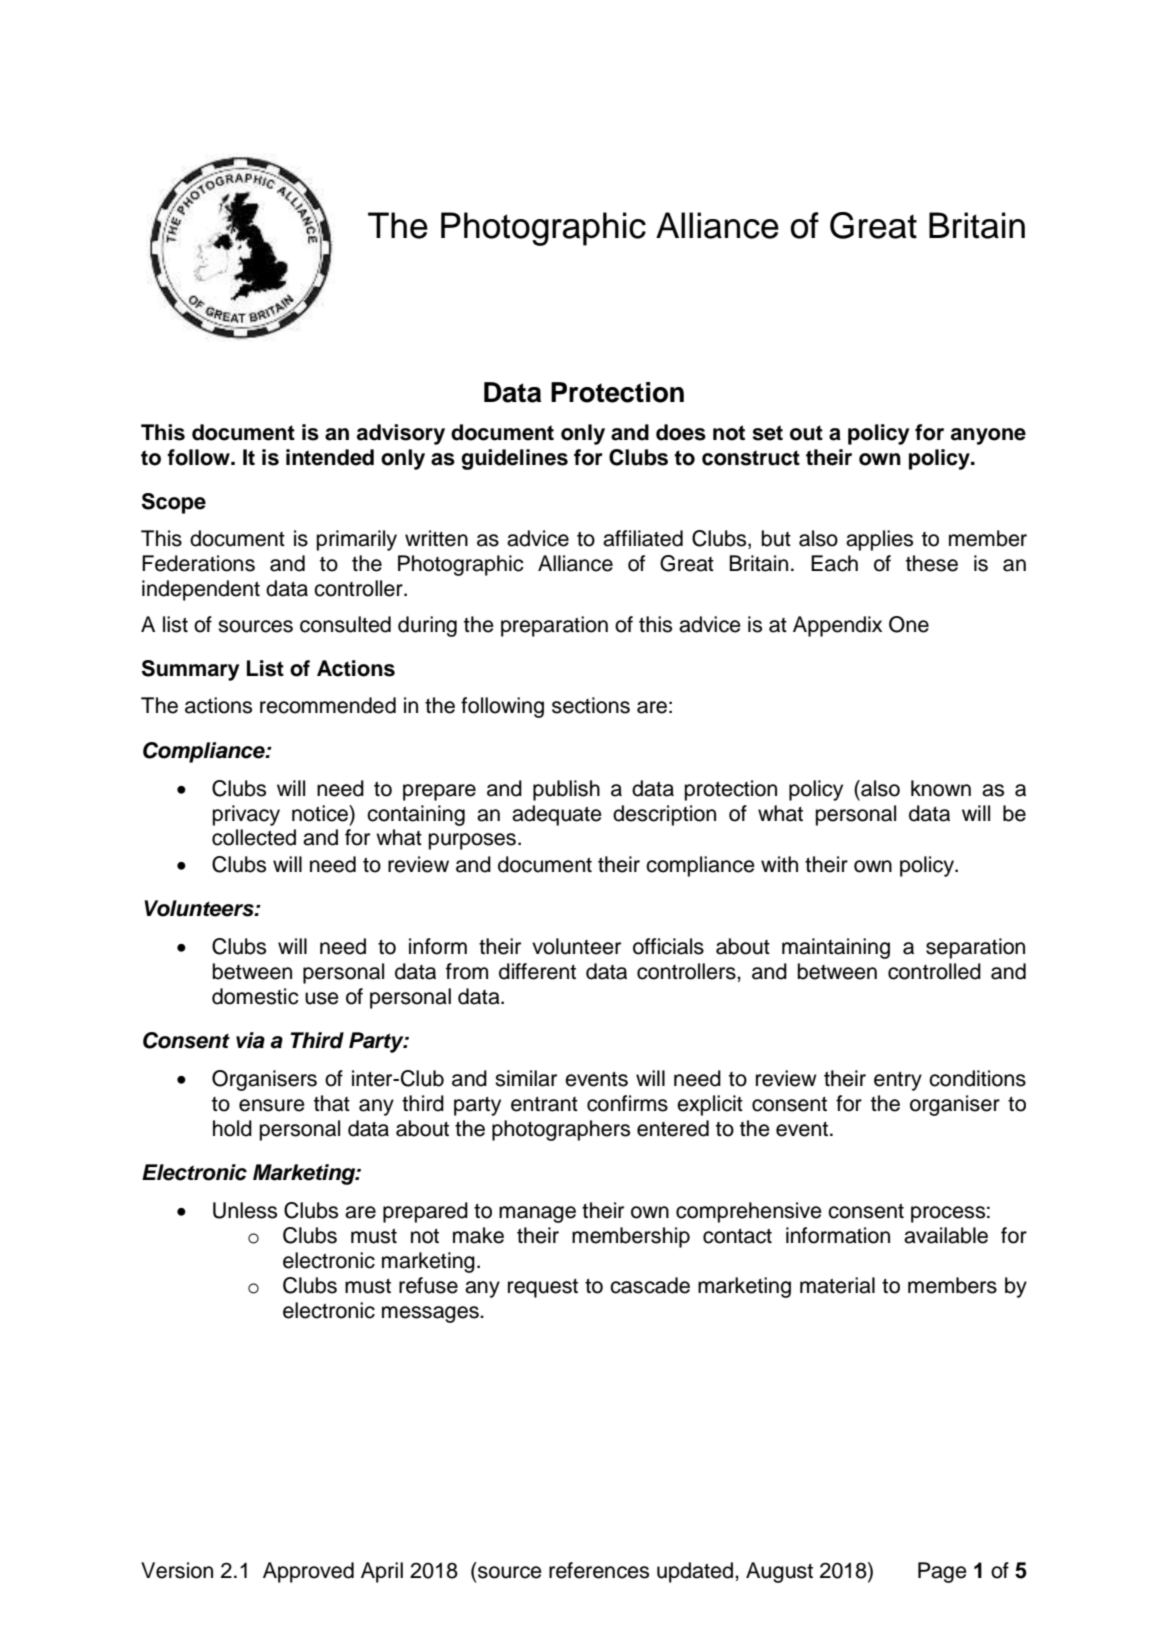 The height and width of the screenshot is (1652, 1168). What do you see at coordinates (245, 1210) in the screenshot?
I see `Unless` at bounding box center [245, 1210].
